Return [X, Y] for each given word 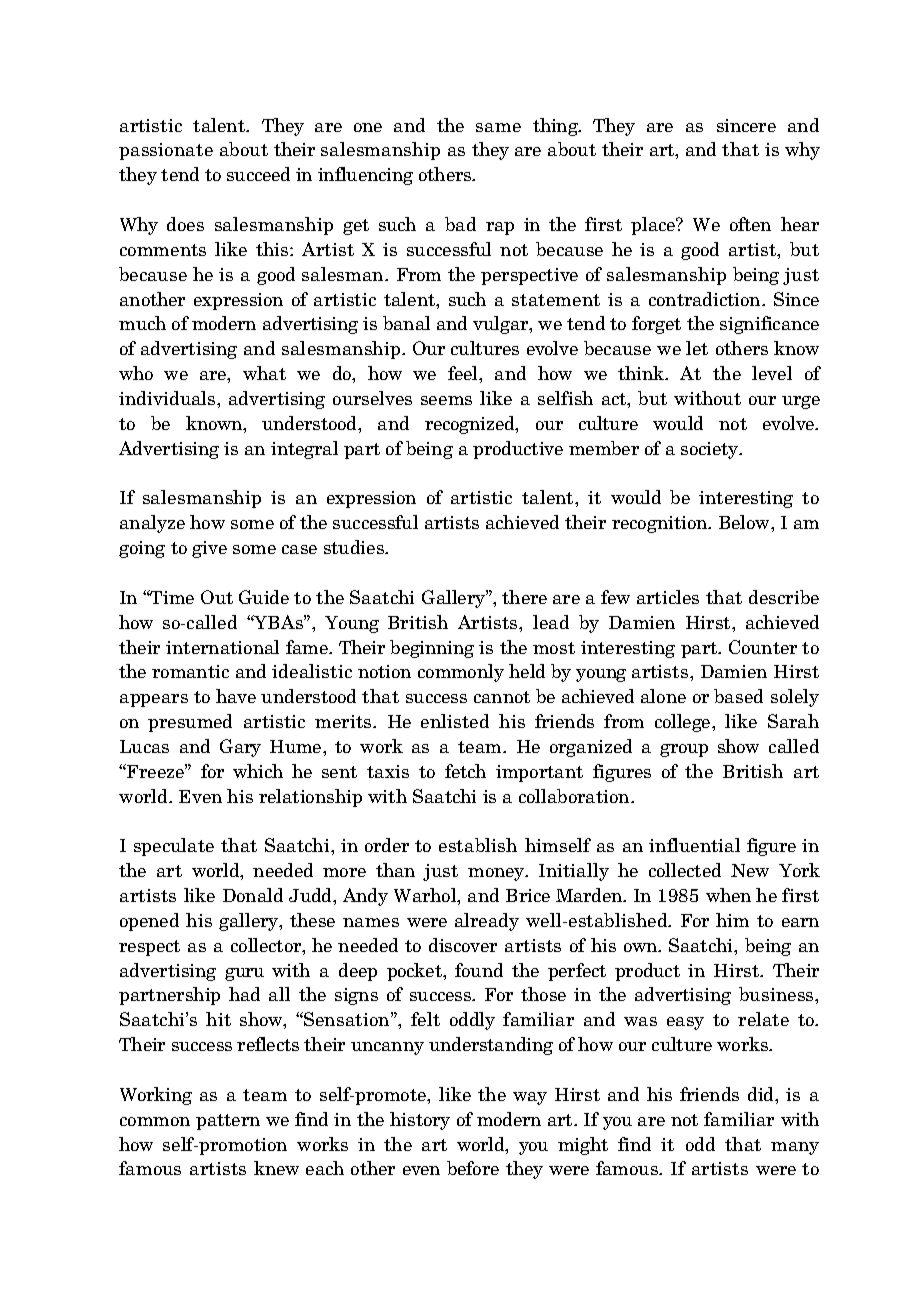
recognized [471, 425]
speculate [174, 847]
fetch [465, 771]
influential [694, 845]
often [750, 224]
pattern [228, 1122]
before [473, 1168]
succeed [258, 174]
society [711, 450]
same [498, 127]
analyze [152, 524]
